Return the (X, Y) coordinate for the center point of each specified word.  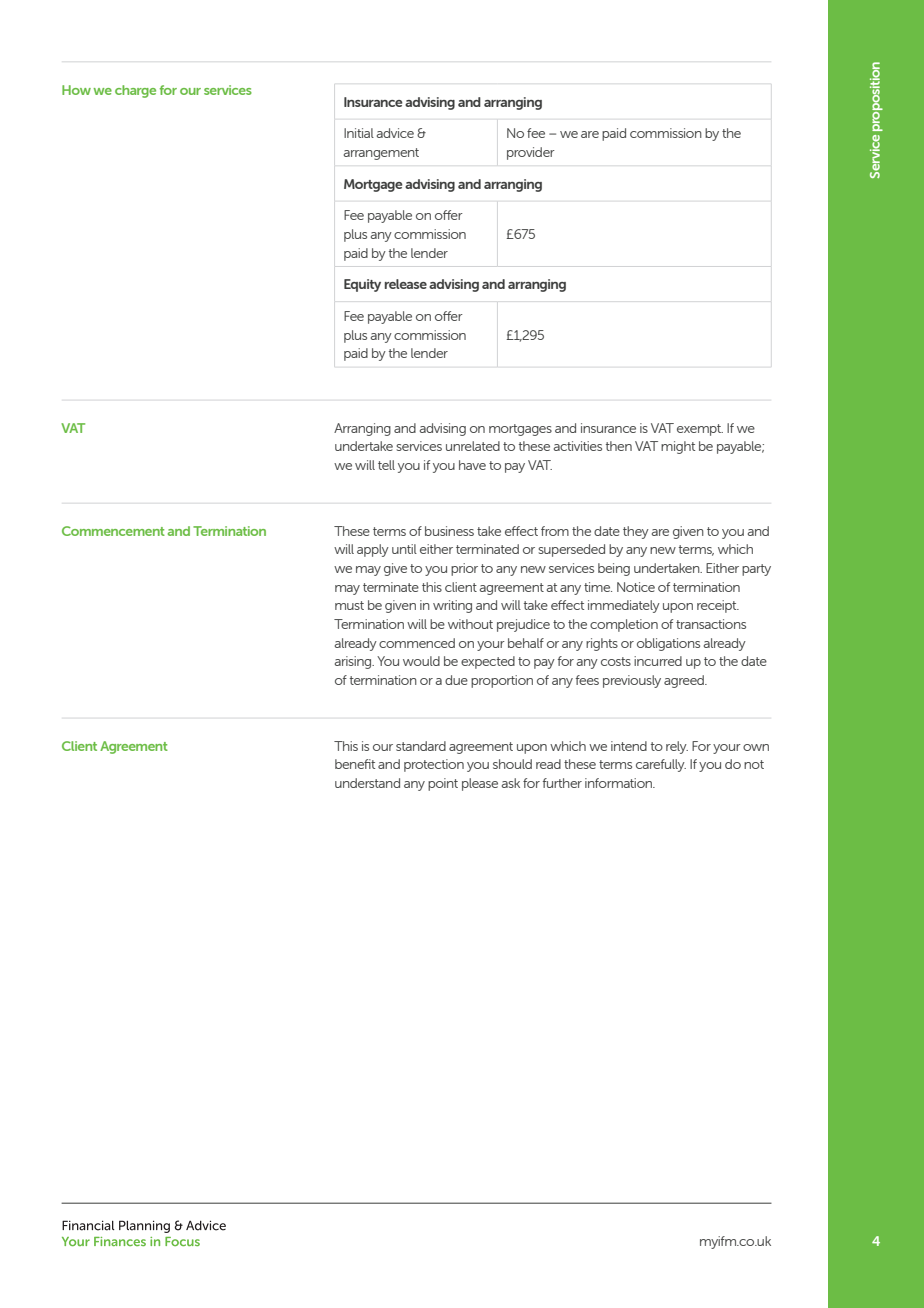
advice (395, 133)
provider (531, 153)
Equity (362, 285)
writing (452, 606)
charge (135, 91)
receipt (718, 606)
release (406, 284)
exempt (700, 430)
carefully (661, 765)
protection (434, 765)
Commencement (113, 531)
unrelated (473, 446)
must (349, 605)
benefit (355, 764)
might (678, 447)
